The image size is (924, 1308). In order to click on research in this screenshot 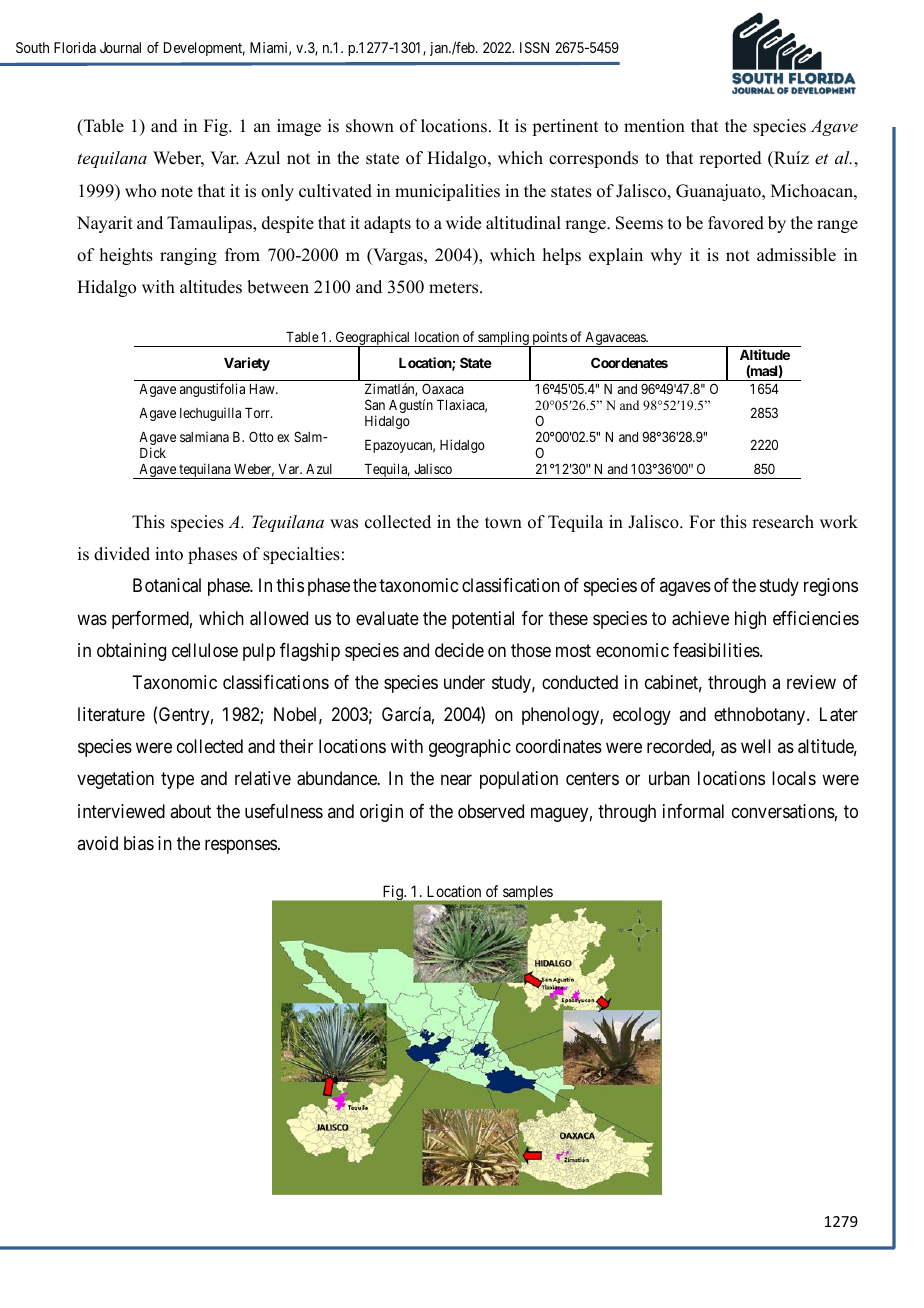, I will do `click(783, 522)`.
